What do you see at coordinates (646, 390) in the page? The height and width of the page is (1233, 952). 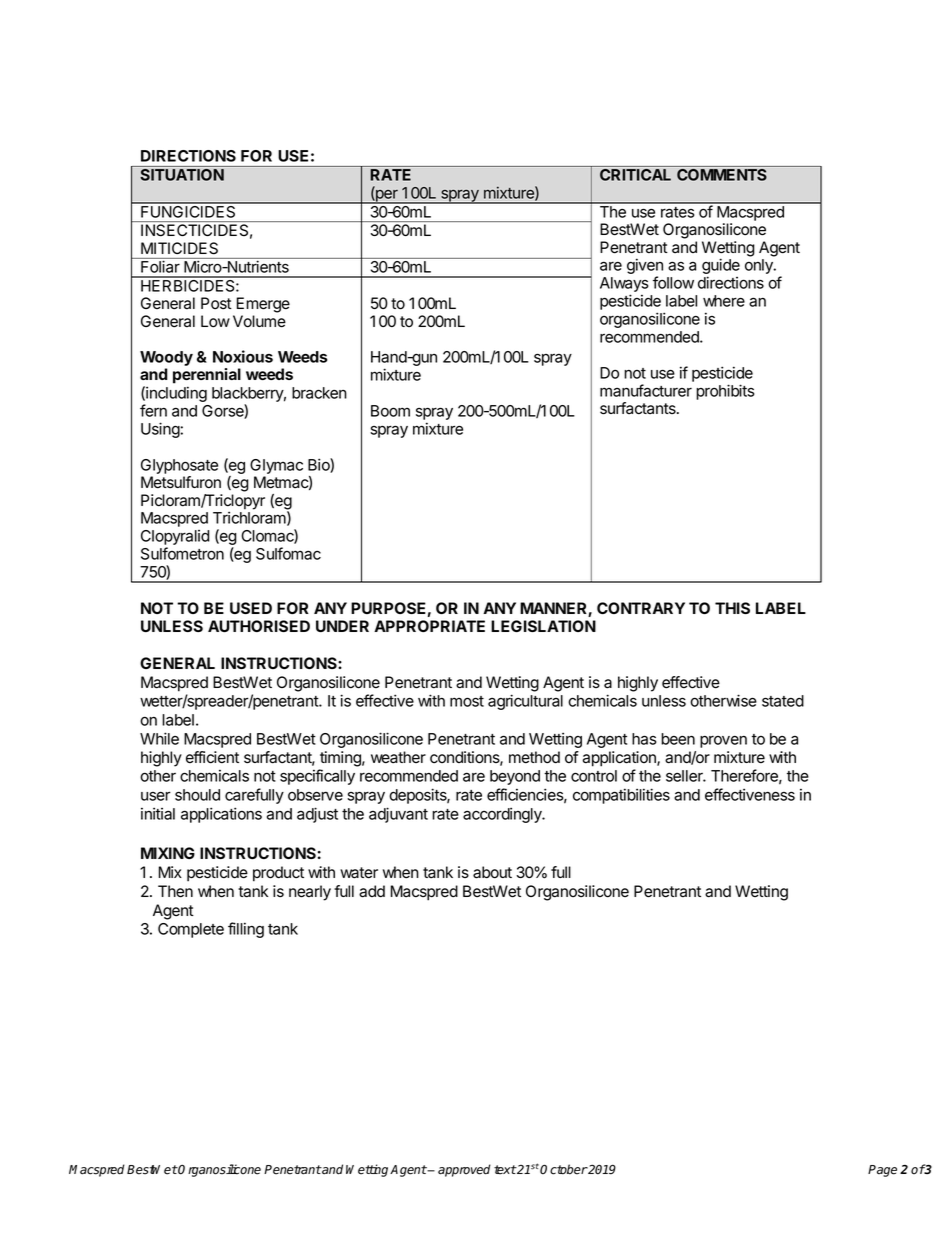 I see `manufacturer` at bounding box center [646, 390].
